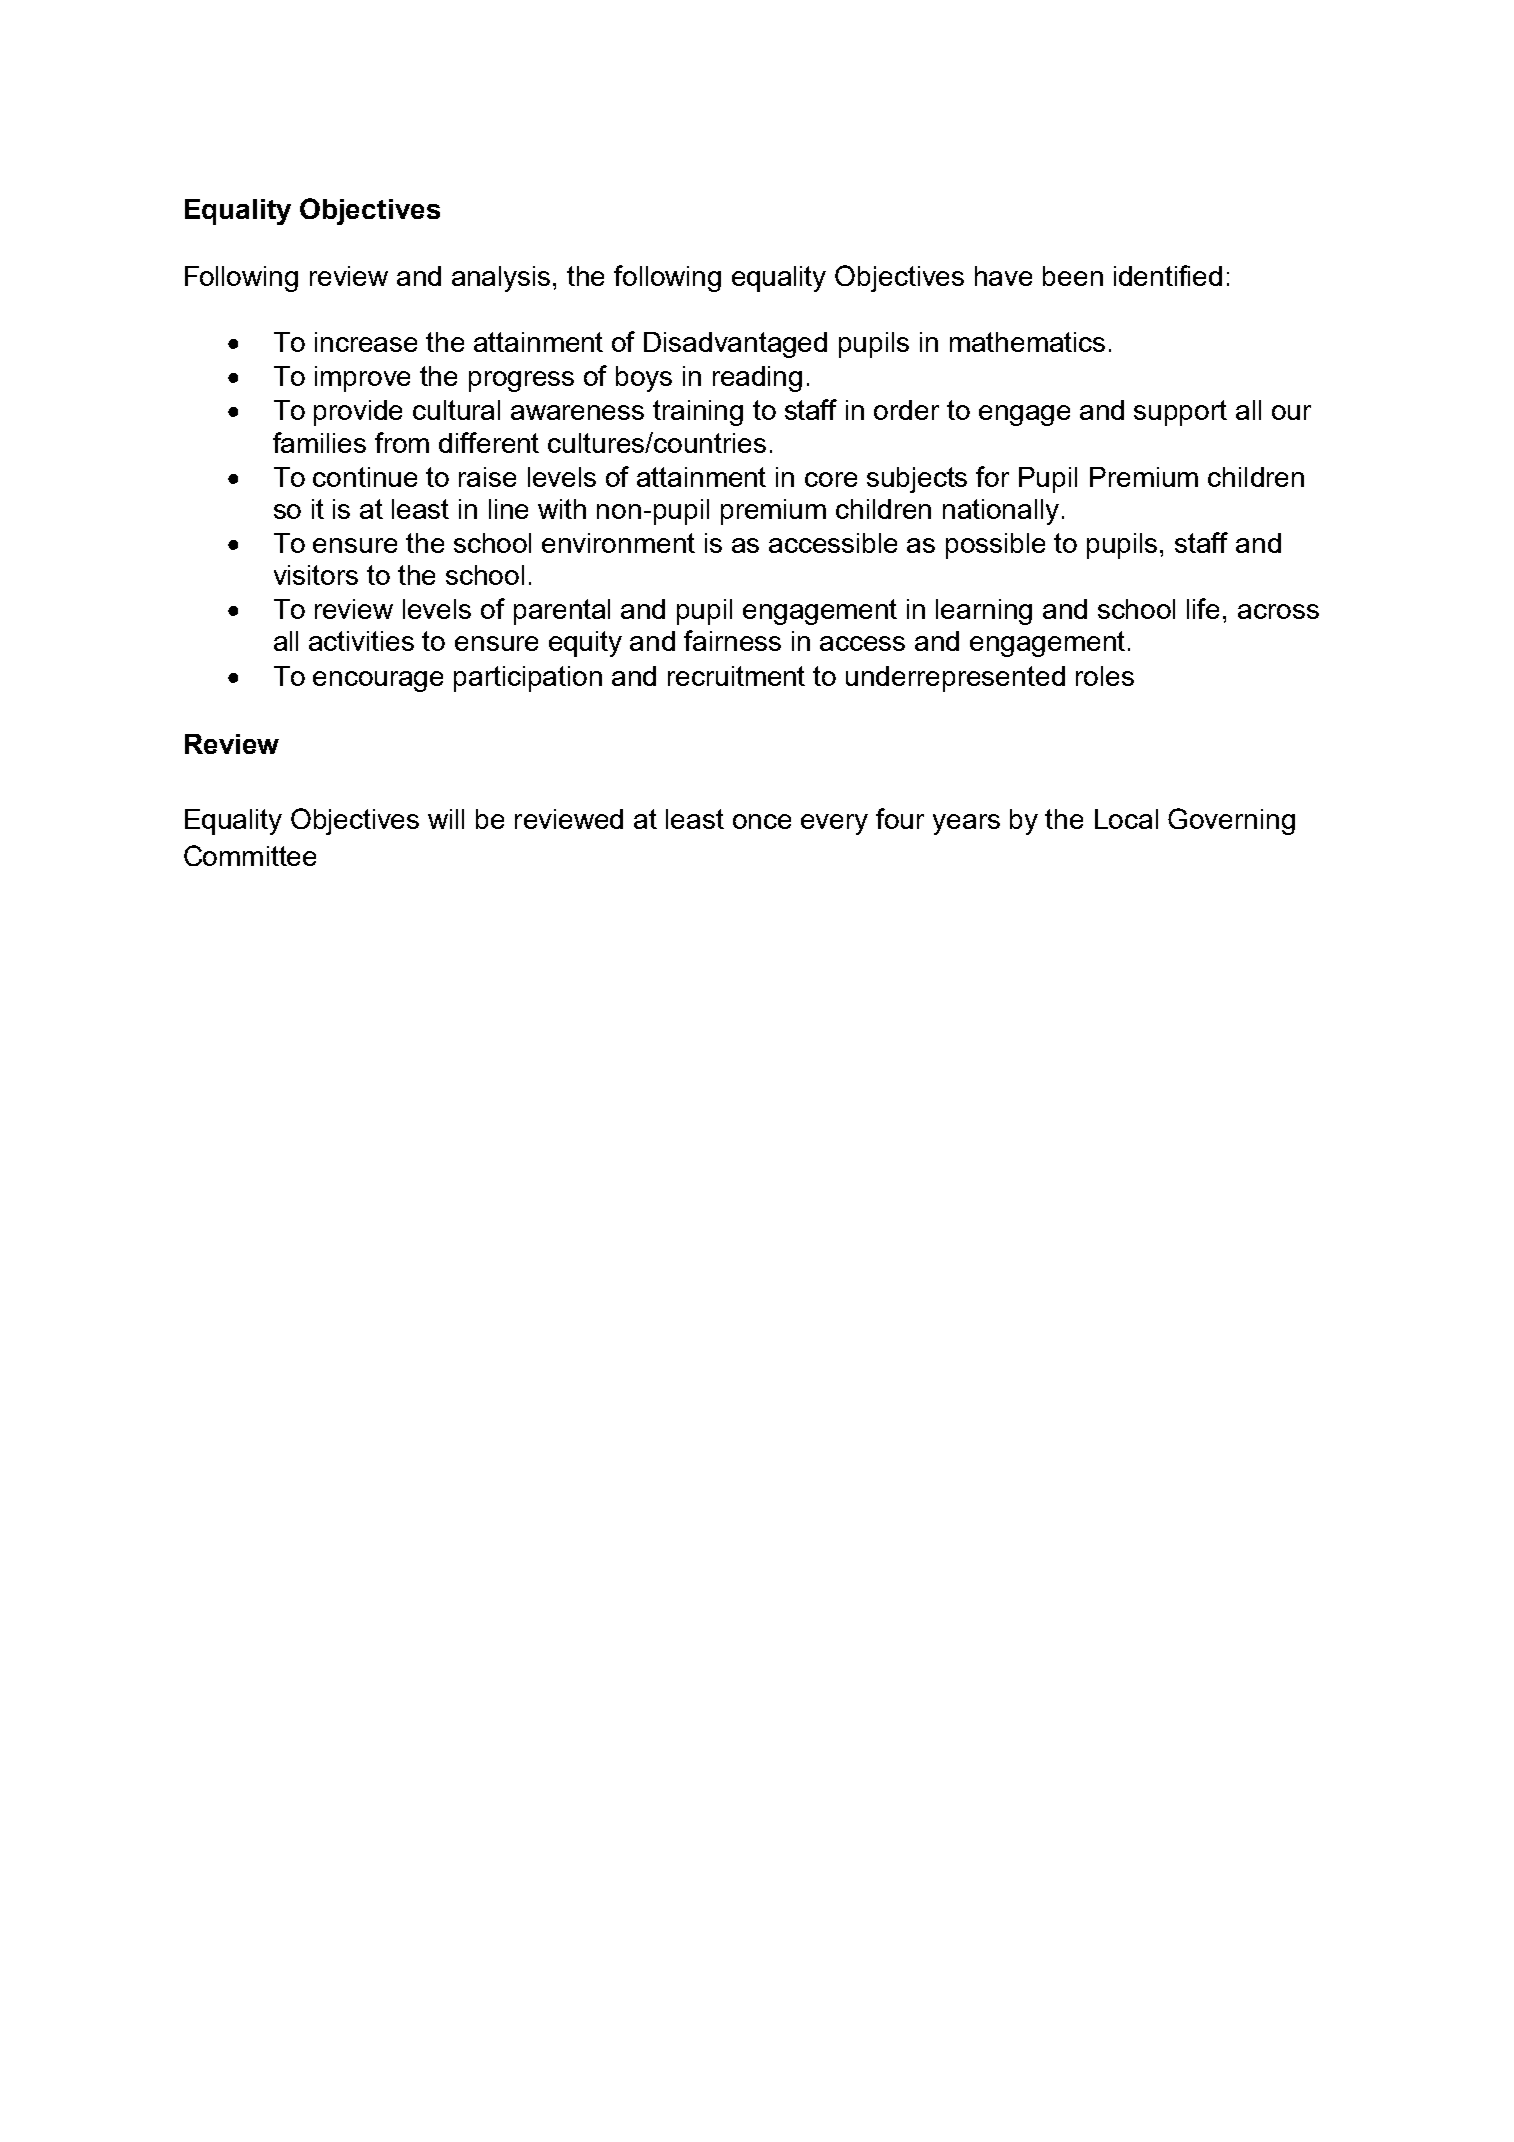 Image resolution: width=1514 pixels, height=2142 pixels. What do you see at coordinates (446, 819) in the image?
I see `will` at bounding box center [446, 819].
